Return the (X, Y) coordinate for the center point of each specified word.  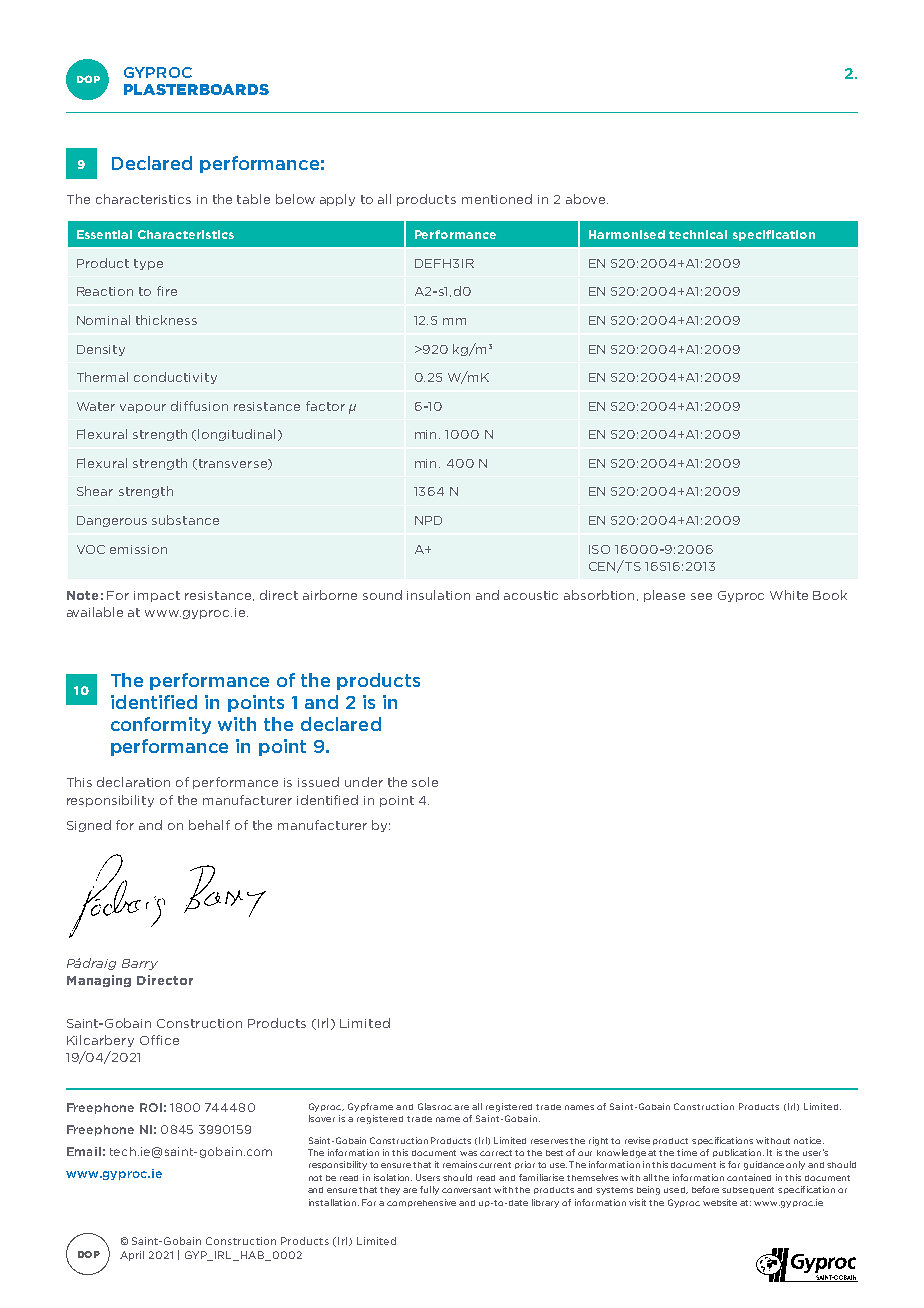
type (148, 264)
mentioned (497, 199)
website (720, 1202)
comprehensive (421, 1203)
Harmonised (627, 234)
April (132, 1256)
